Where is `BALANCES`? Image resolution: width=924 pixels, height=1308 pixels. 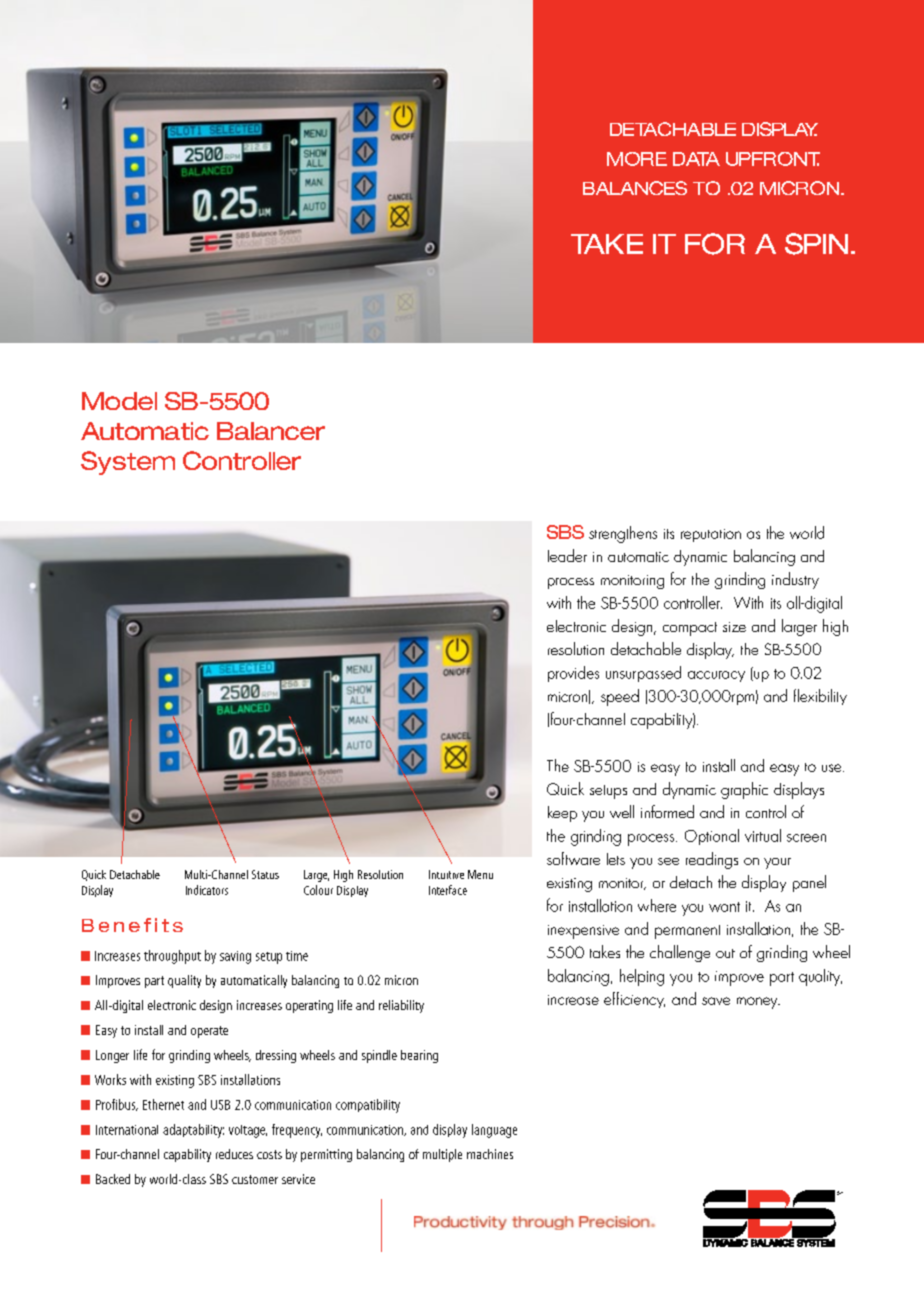
BALANCES is located at coordinates (635, 188).
